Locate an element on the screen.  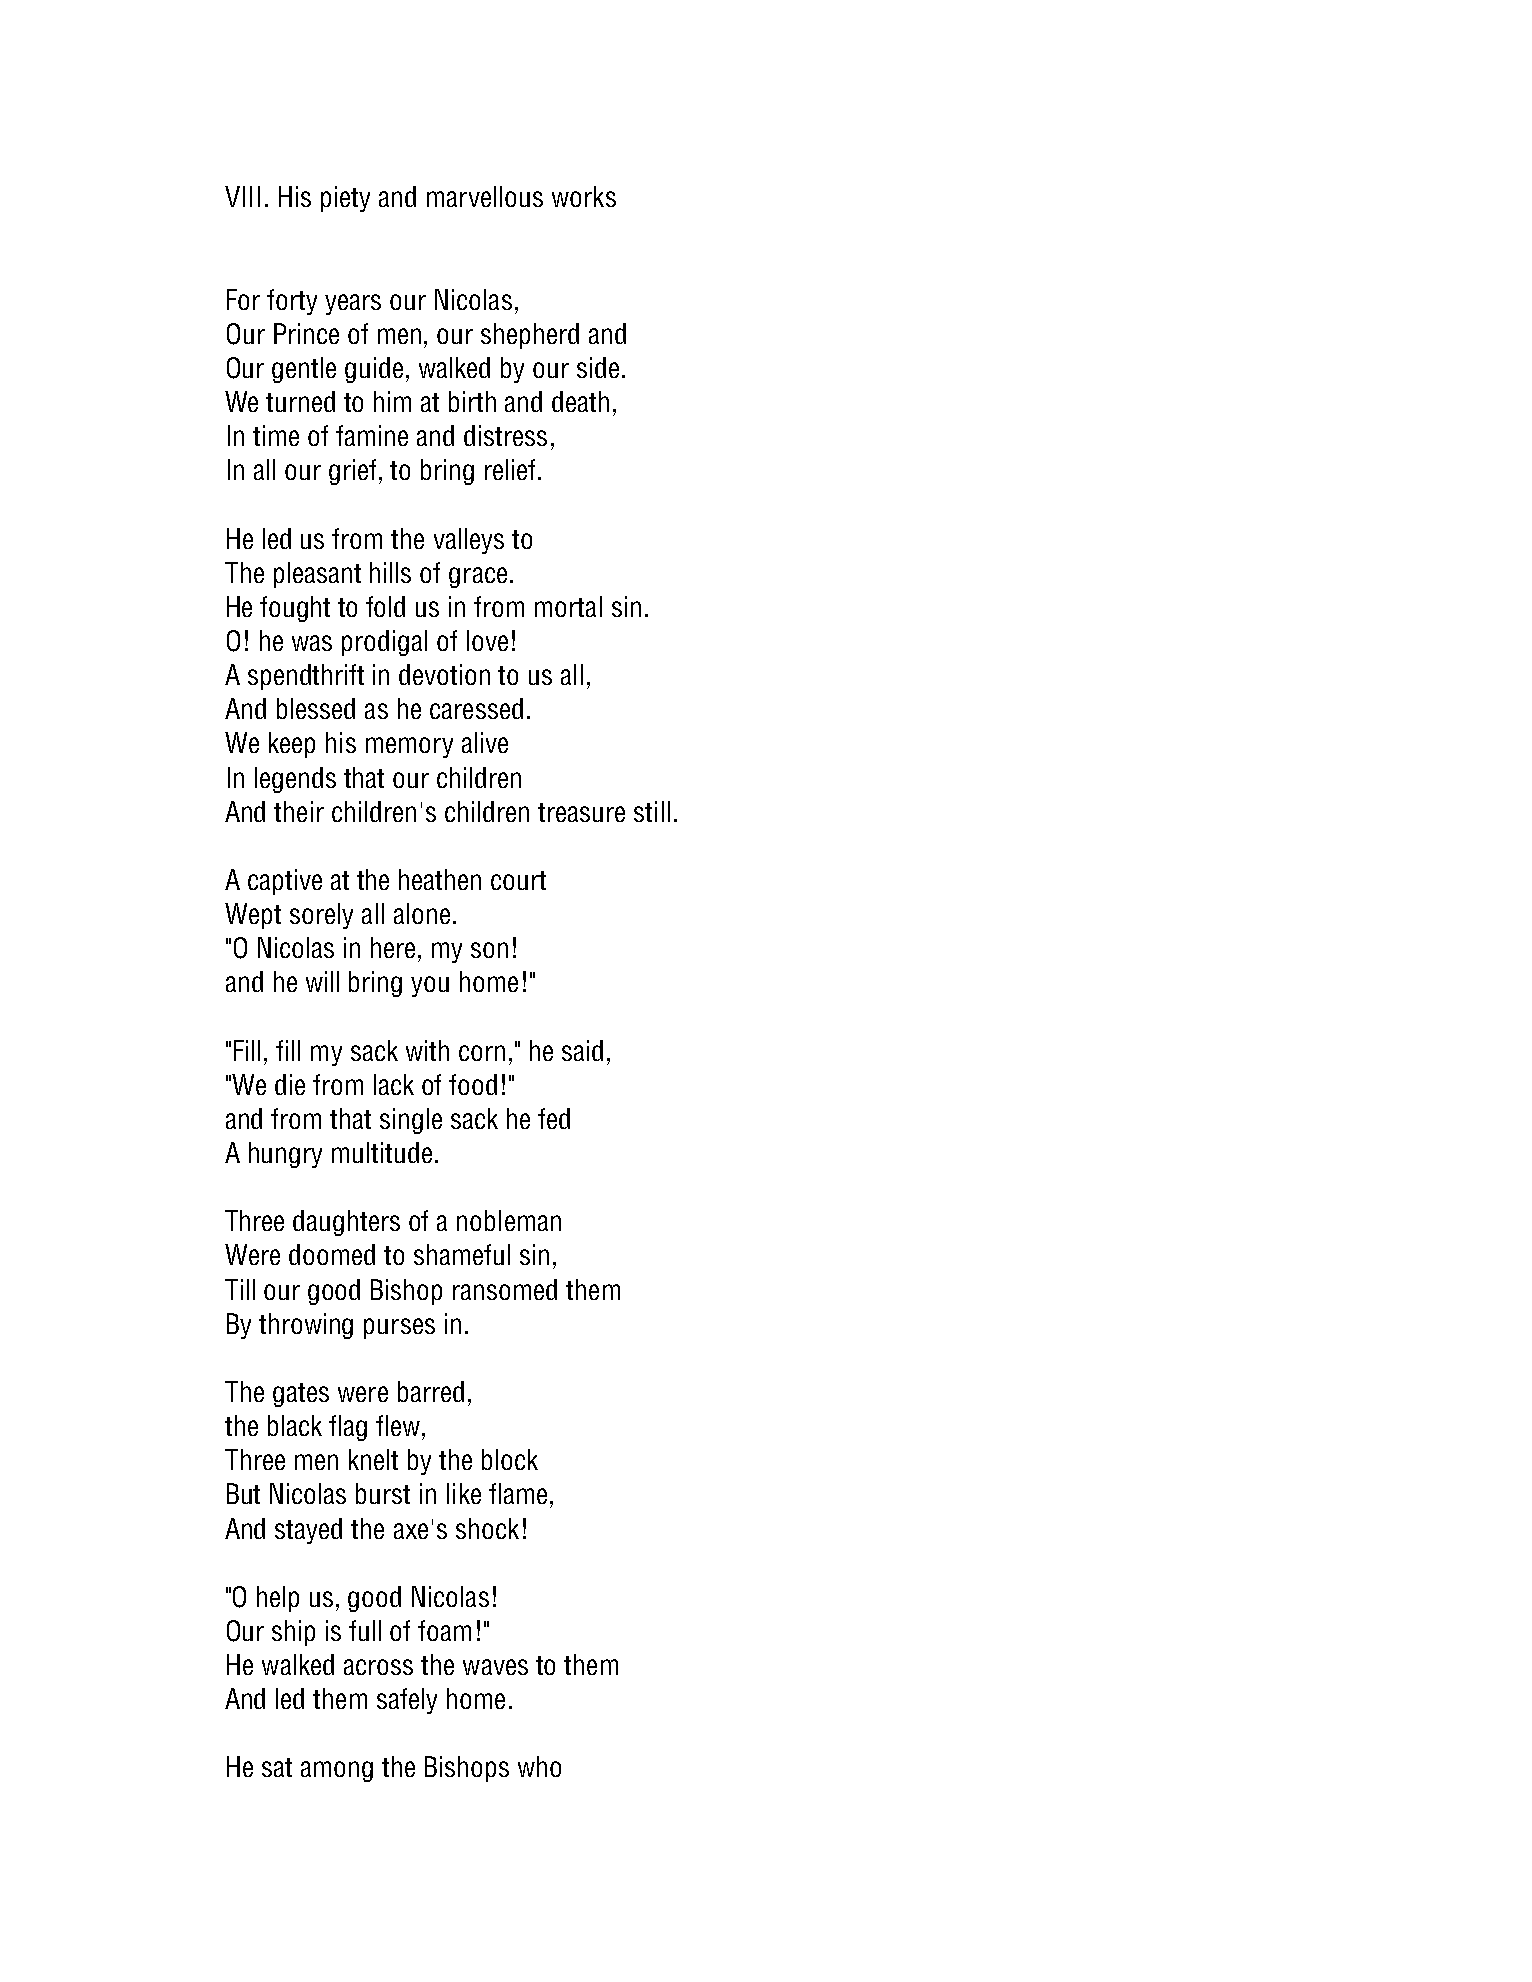
said is located at coordinates (582, 1050).
